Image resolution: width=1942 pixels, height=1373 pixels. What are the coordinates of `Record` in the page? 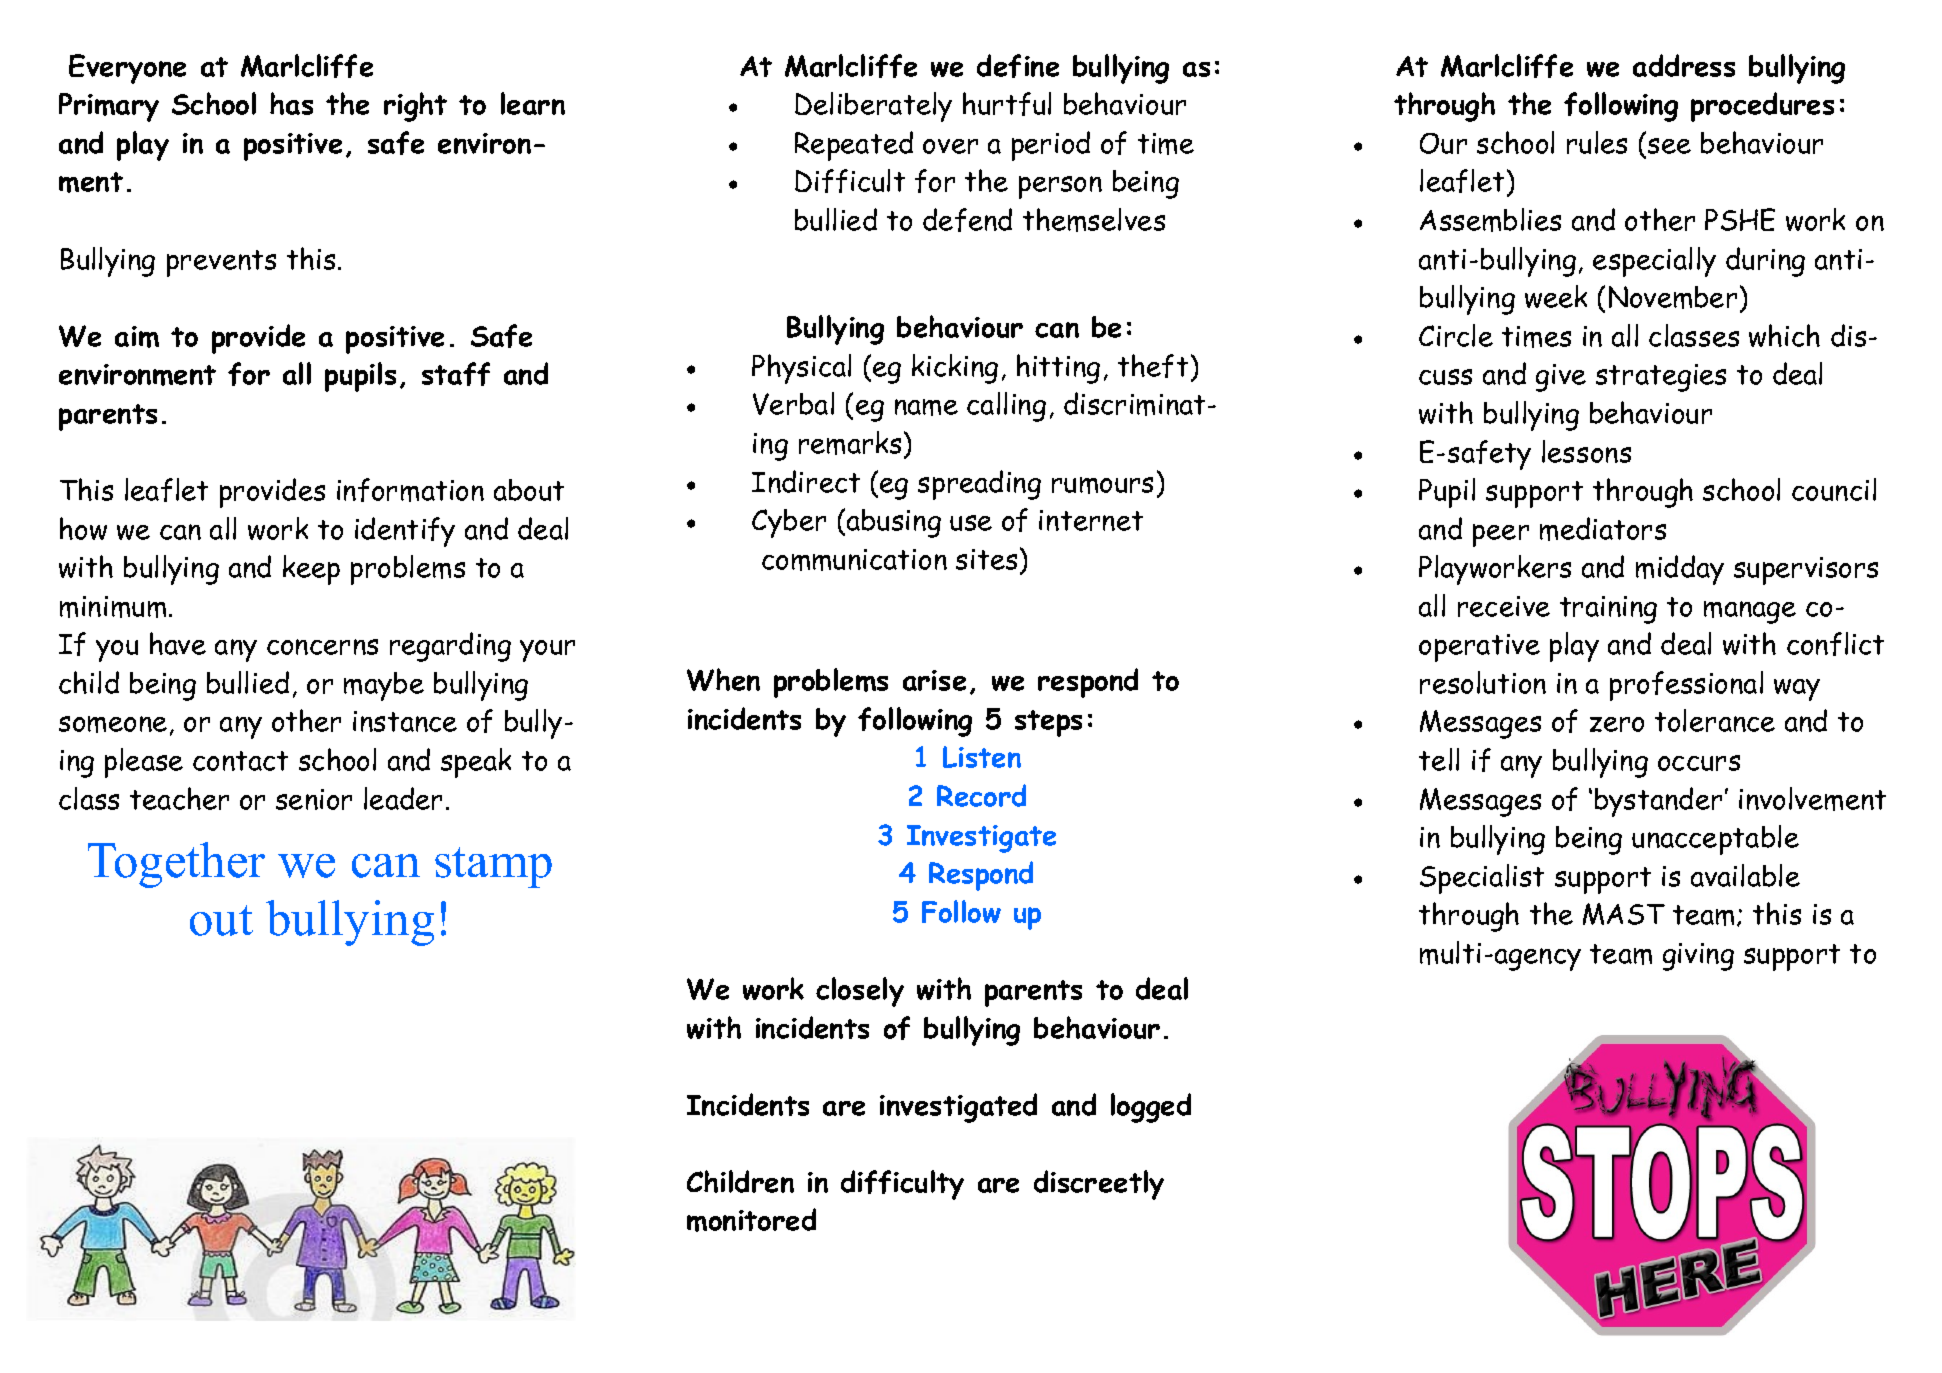 It's located at (981, 795).
